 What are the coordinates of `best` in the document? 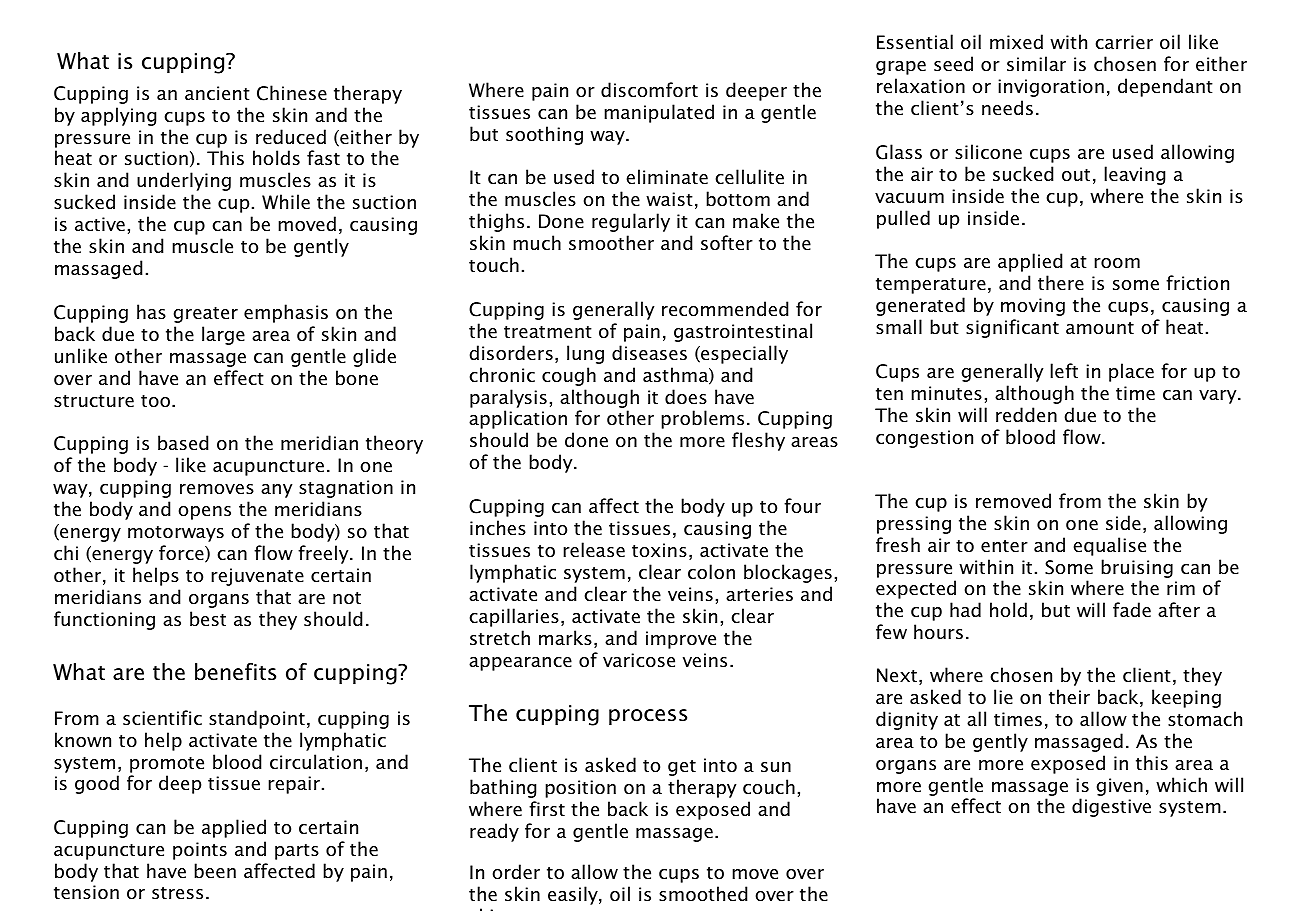 It's located at (208, 619).
